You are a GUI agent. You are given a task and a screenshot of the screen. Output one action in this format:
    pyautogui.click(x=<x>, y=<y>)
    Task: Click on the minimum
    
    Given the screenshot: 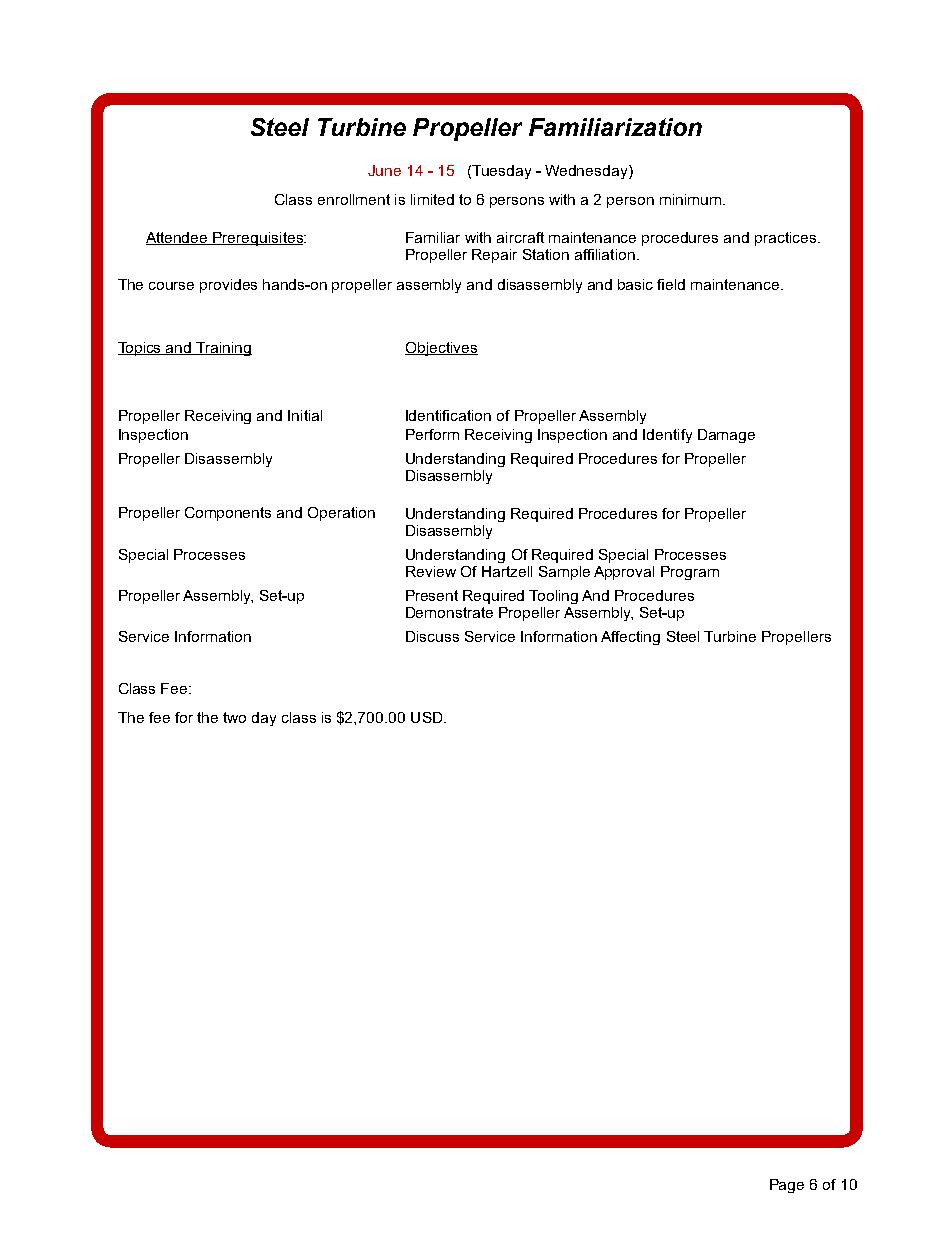 What is the action you would take?
    pyautogui.click(x=692, y=199)
